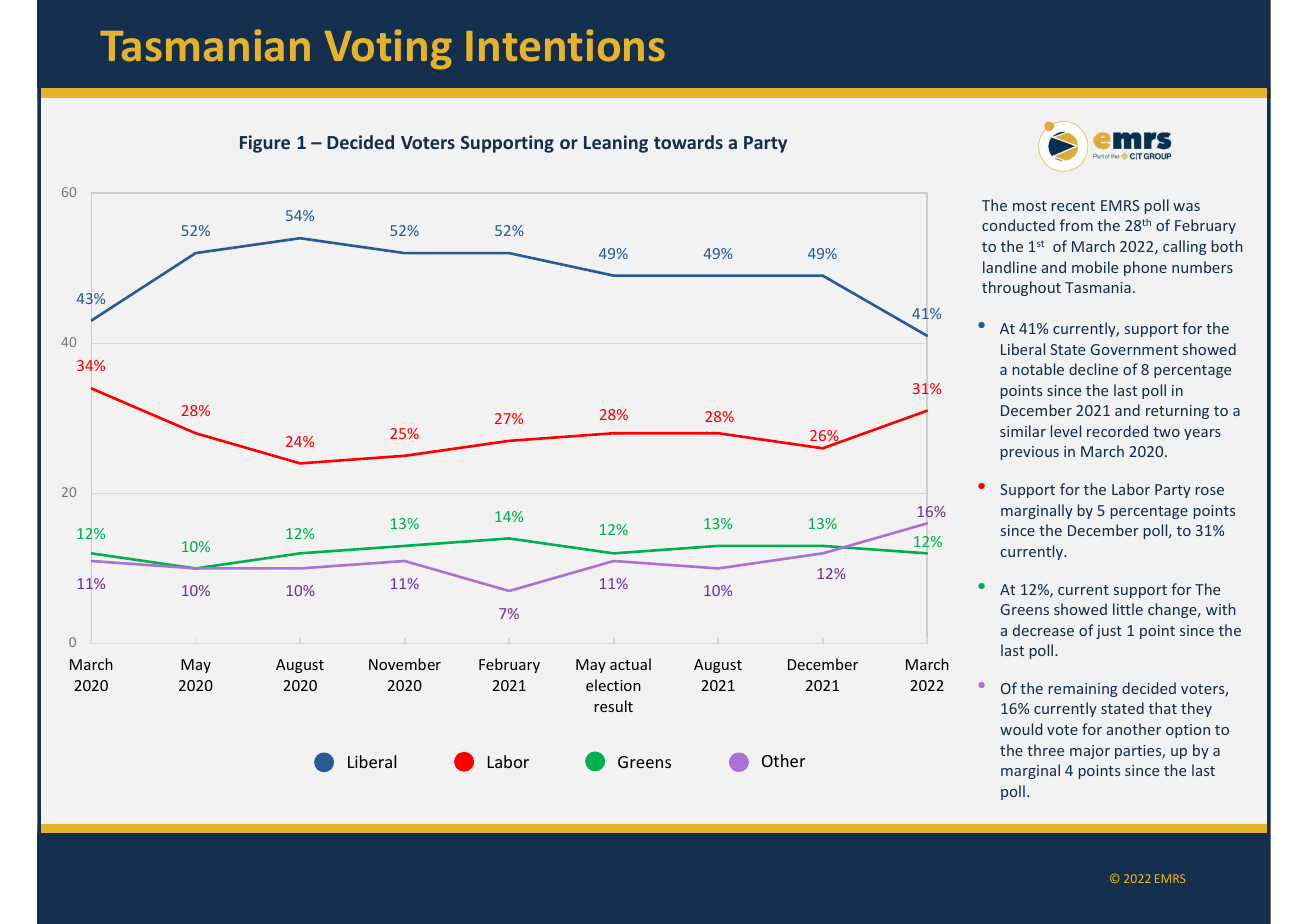  I want to click on from, so click(1076, 225).
